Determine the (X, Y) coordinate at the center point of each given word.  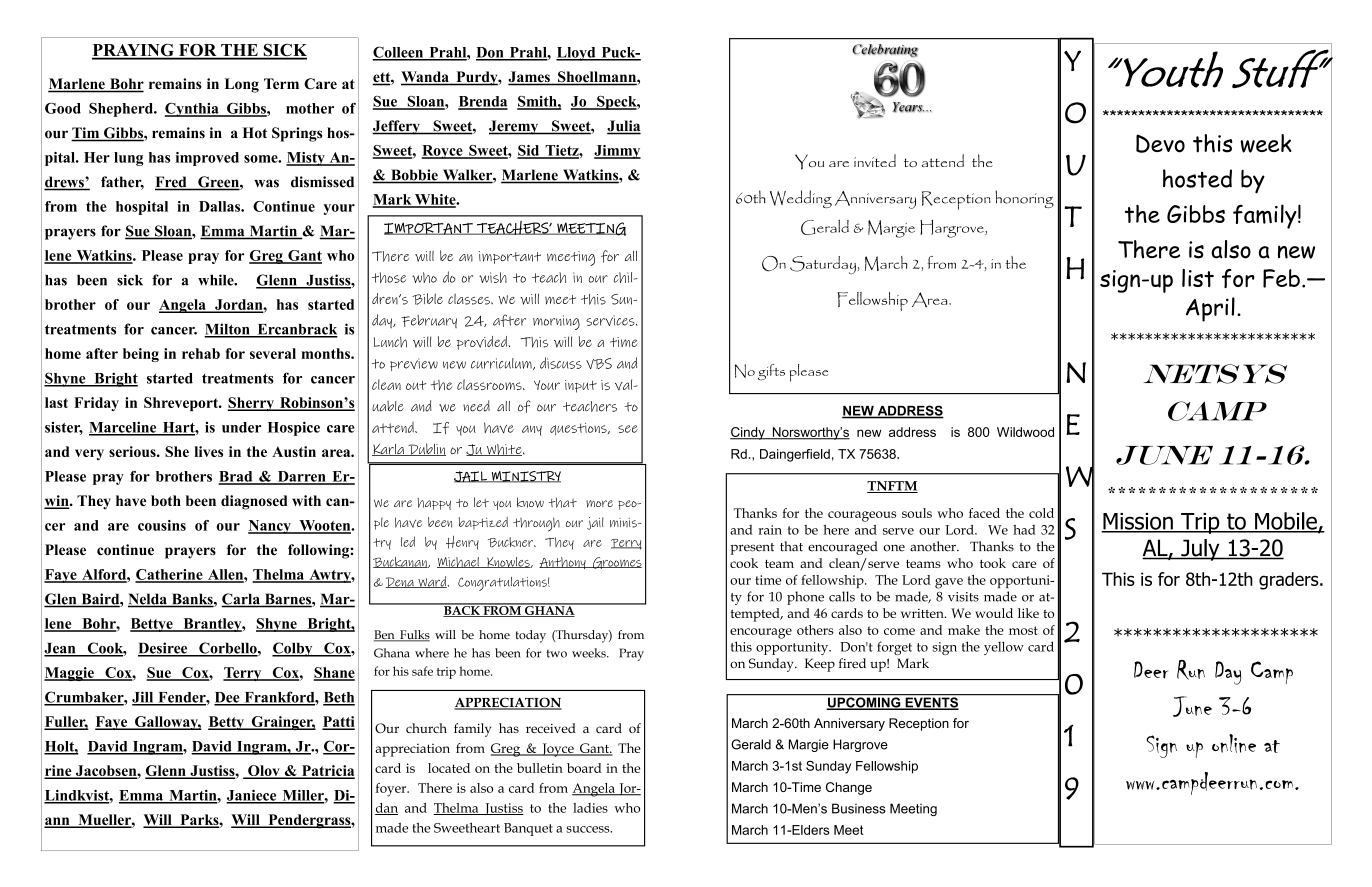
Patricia (327, 772)
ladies (590, 808)
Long (242, 85)
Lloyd (577, 54)
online (1234, 743)
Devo (1160, 143)
